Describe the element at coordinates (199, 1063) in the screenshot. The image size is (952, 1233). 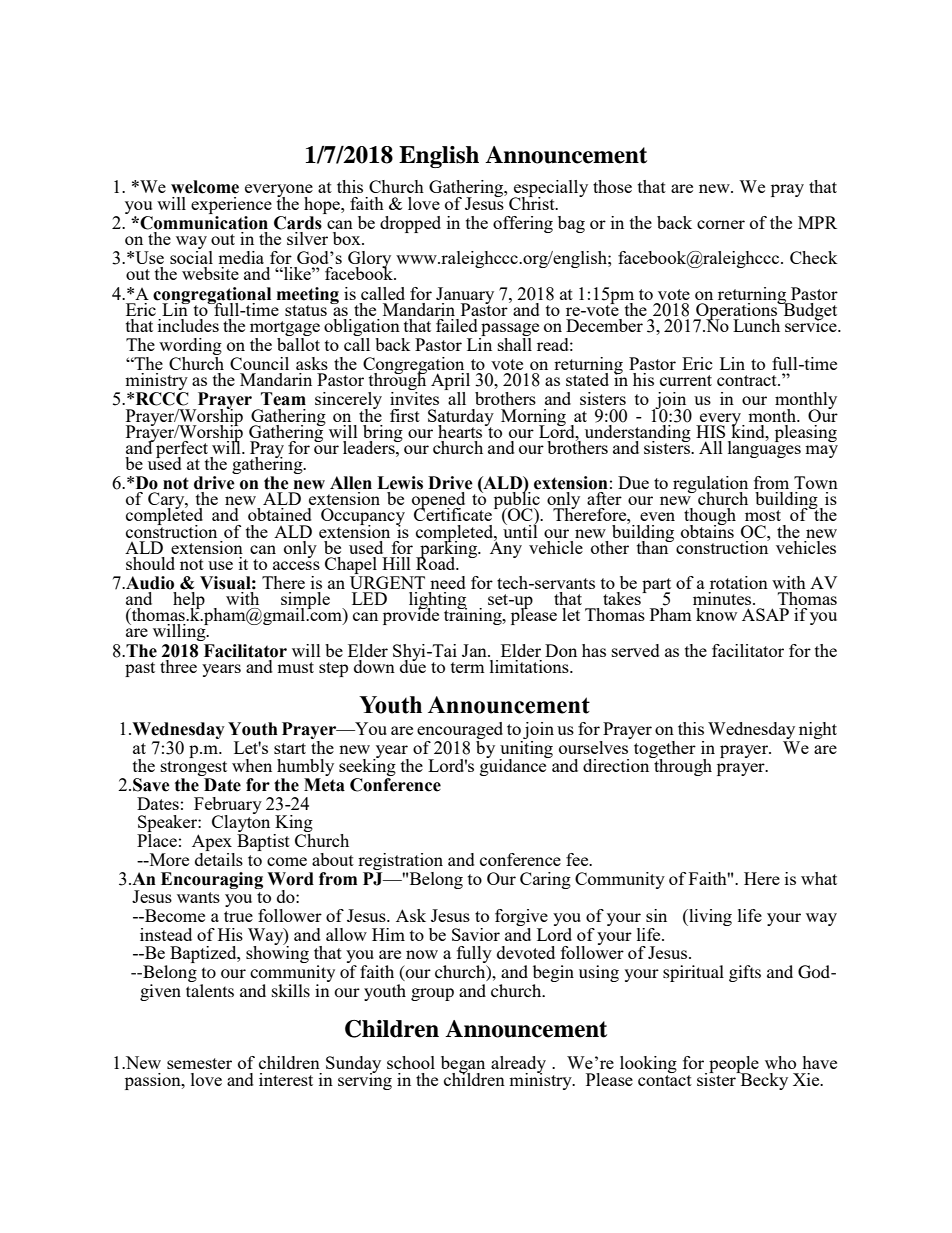
I see `semester` at that location.
